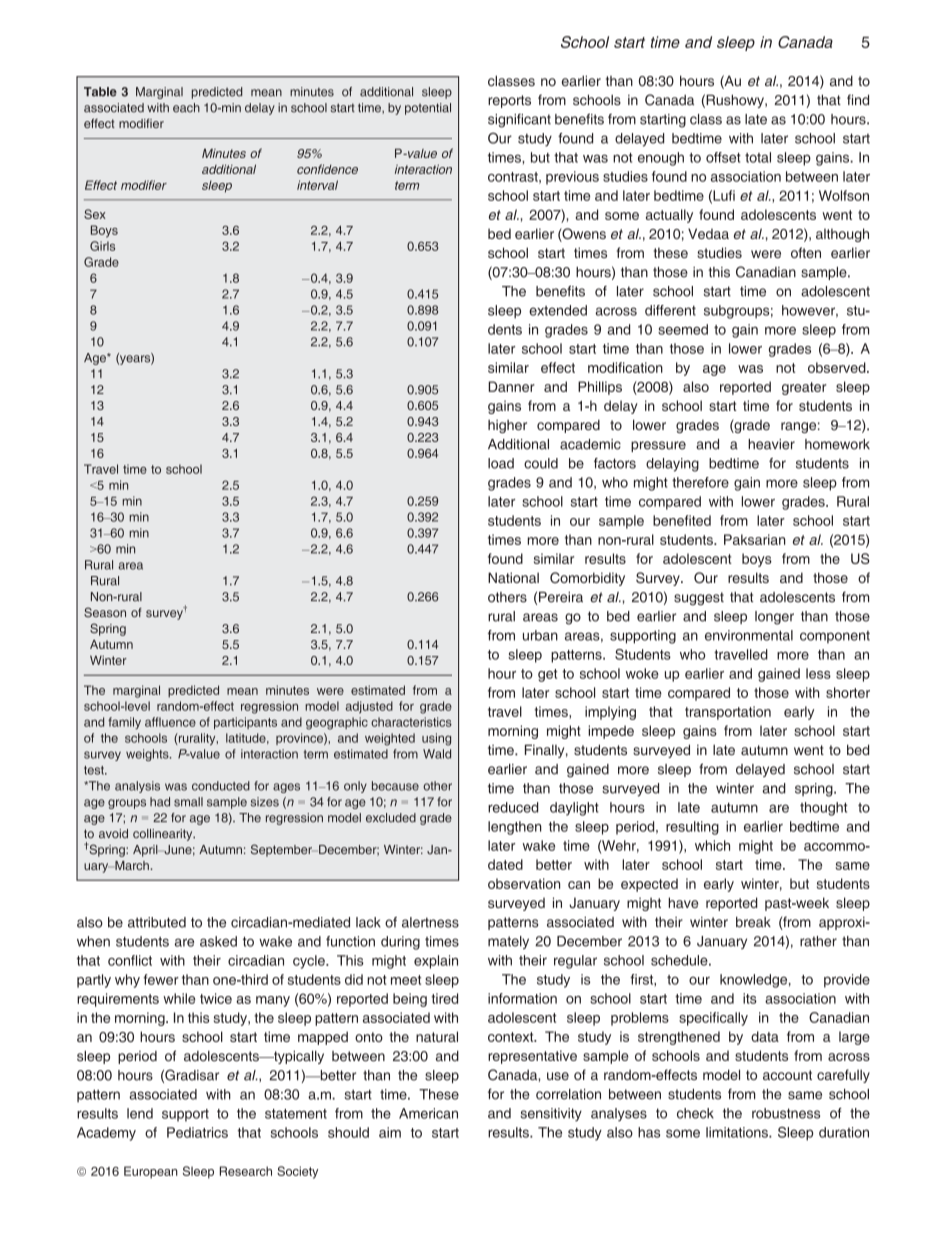  What do you see at coordinates (509, 101) in the screenshot?
I see `reports` at bounding box center [509, 101].
